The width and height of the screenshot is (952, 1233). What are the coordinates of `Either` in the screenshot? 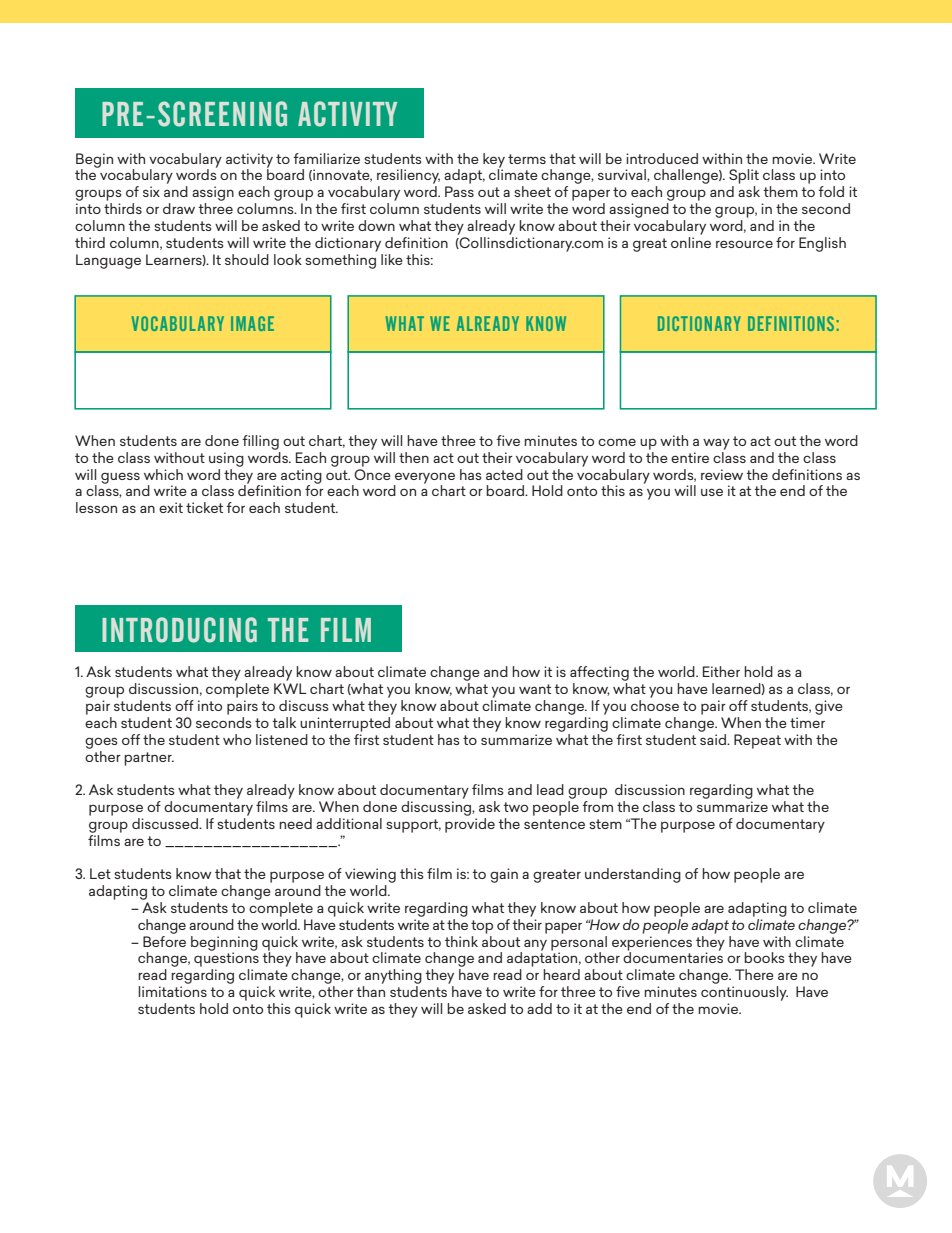 It's located at (721, 671).
